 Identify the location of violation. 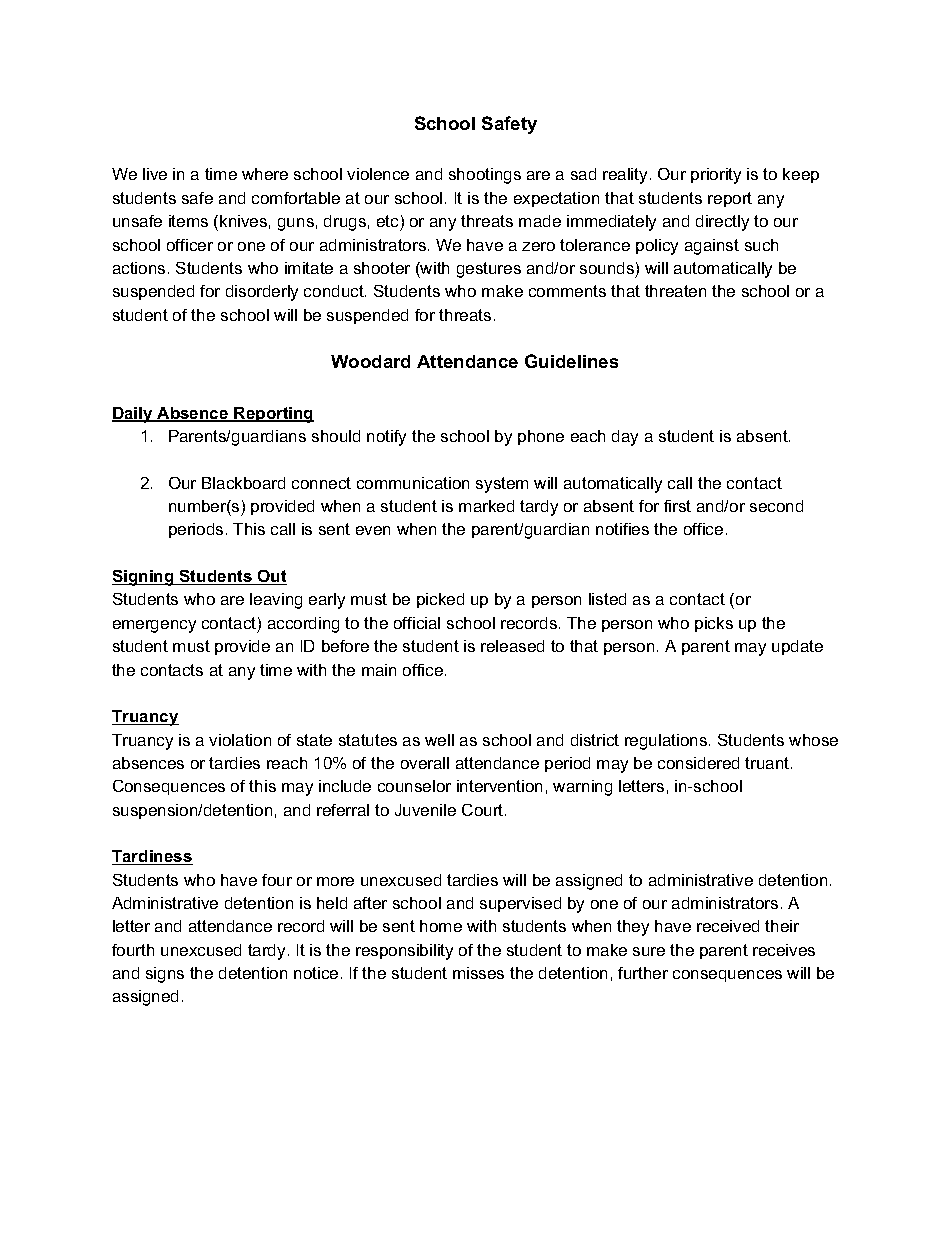
(240, 740).
